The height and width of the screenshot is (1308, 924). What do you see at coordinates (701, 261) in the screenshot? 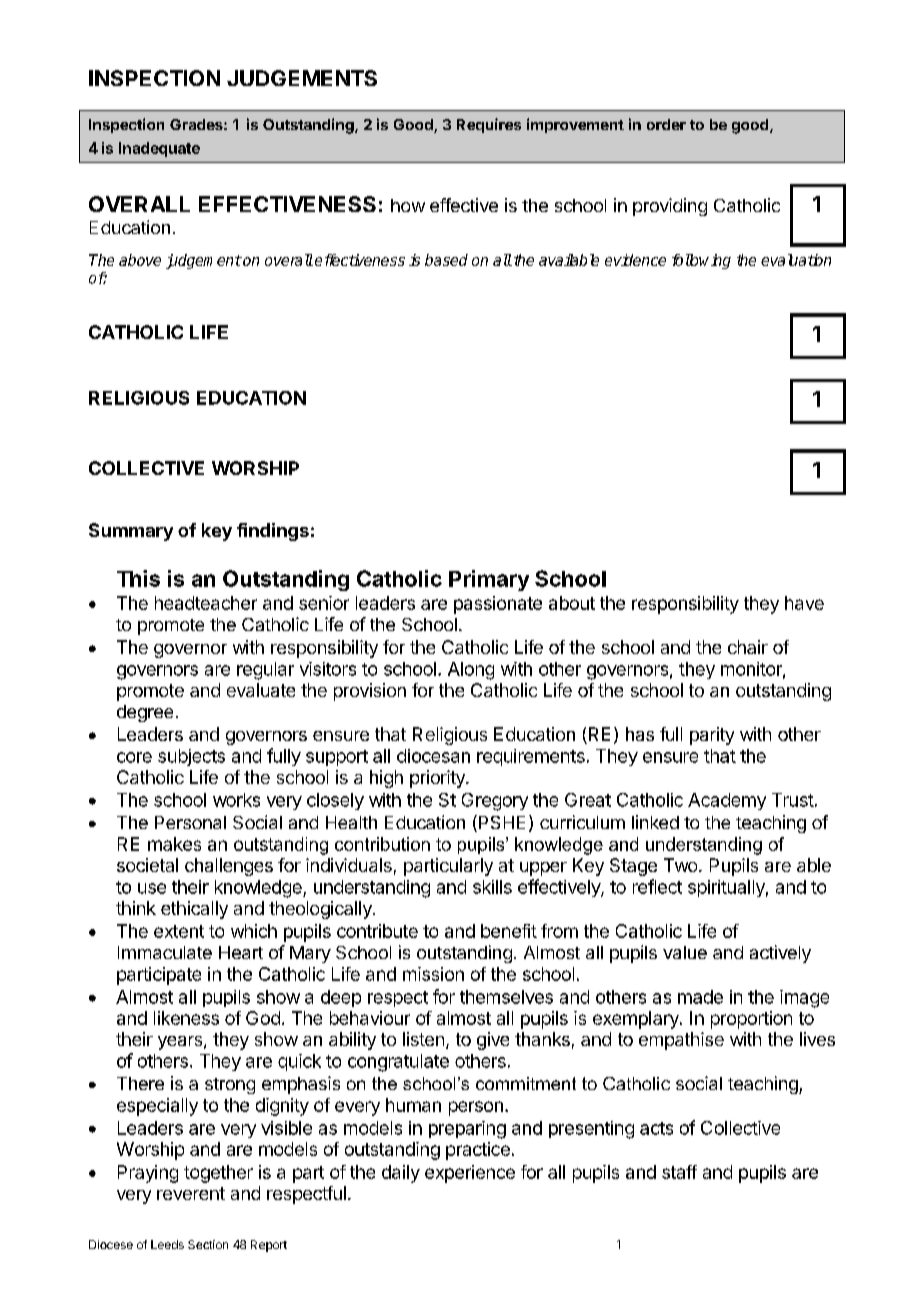
I see `following` at bounding box center [701, 261].
